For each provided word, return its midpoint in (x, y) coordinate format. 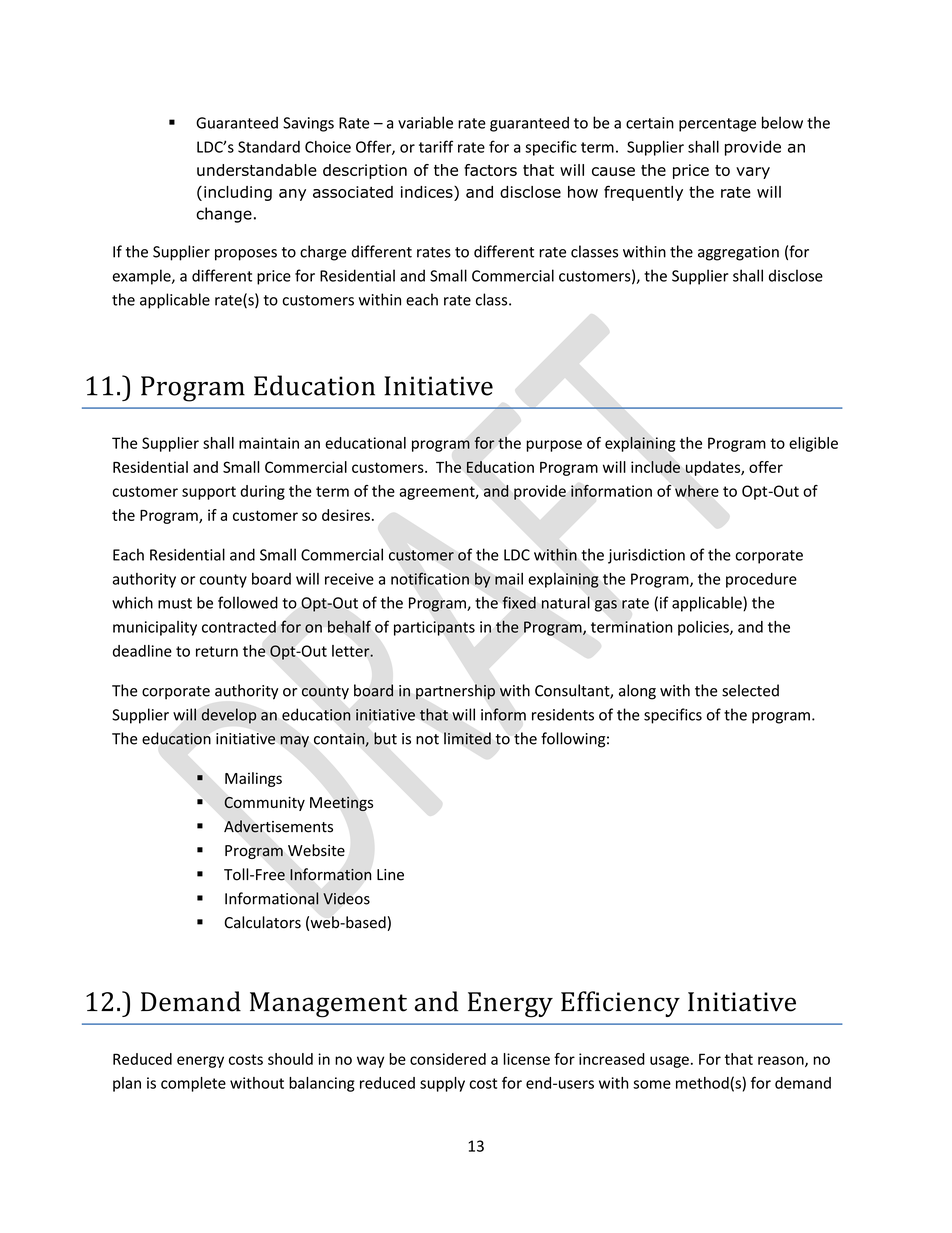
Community (264, 804)
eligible (813, 444)
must (175, 603)
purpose (554, 446)
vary (753, 173)
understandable (257, 170)
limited (467, 738)
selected (750, 690)
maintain (269, 443)
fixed (519, 602)
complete (193, 1084)
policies (704, 628)
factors (490, 170)
